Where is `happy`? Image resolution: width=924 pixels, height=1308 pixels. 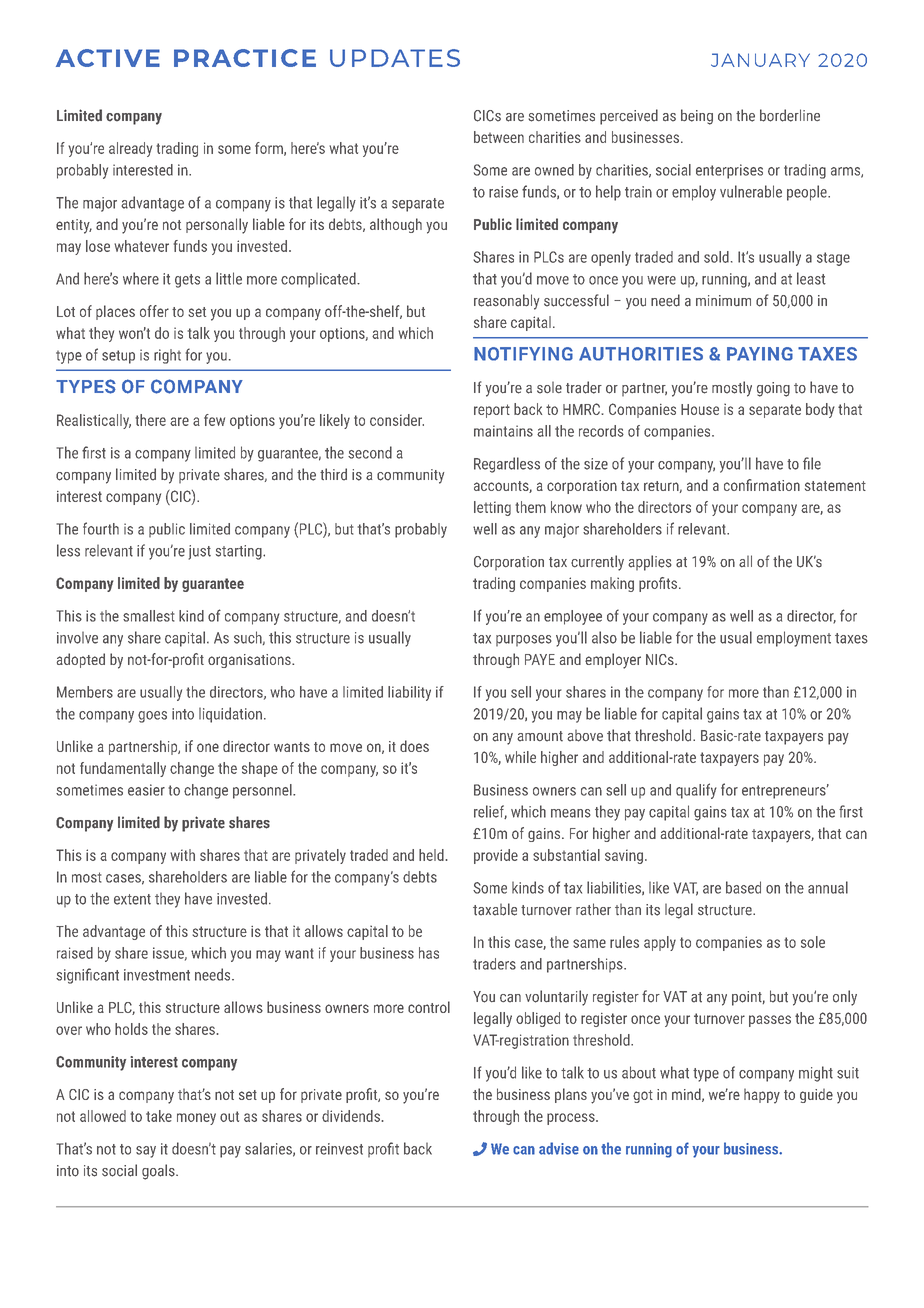 happy is located at coordinates (762, 1096).
